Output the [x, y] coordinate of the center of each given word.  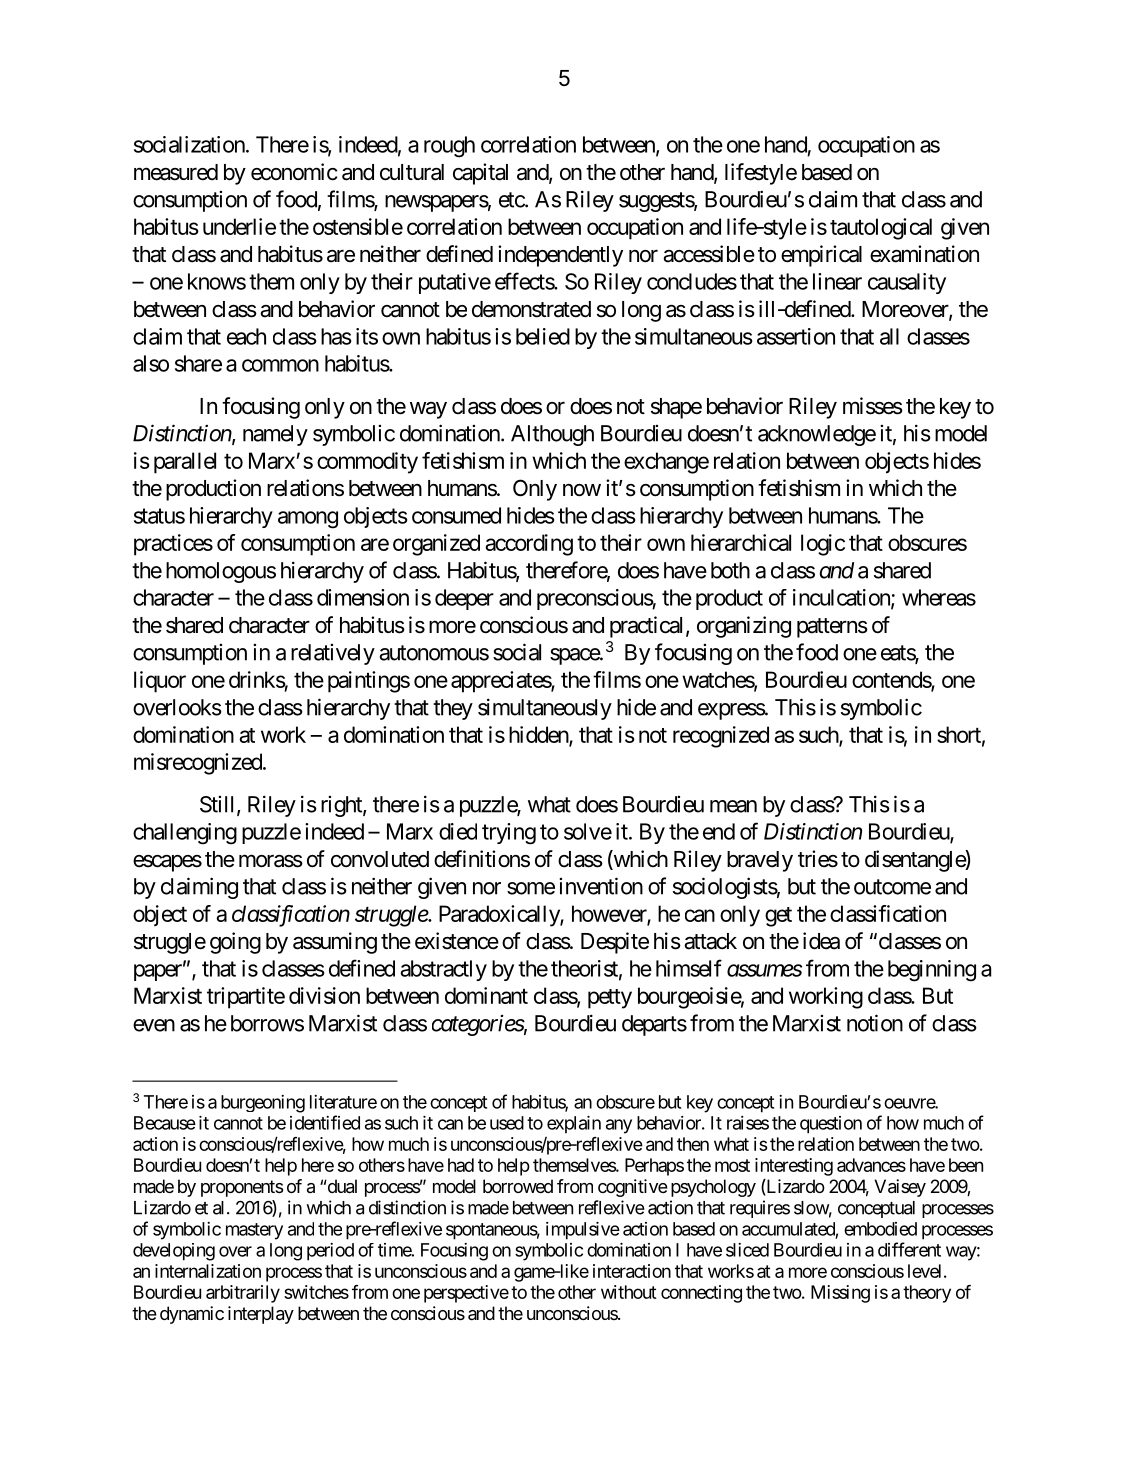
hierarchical [741, 542]
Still [219, 805]
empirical [821, 256]
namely [275, 435]
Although [552, 435]
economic [294, 172]
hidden [539, 735]
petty [610, 999]
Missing [840, 1294]
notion [875, 1023]
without [629, 1292]
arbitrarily [243, 1294]
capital [480, 174]
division [324, 995]
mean [733, 806]
